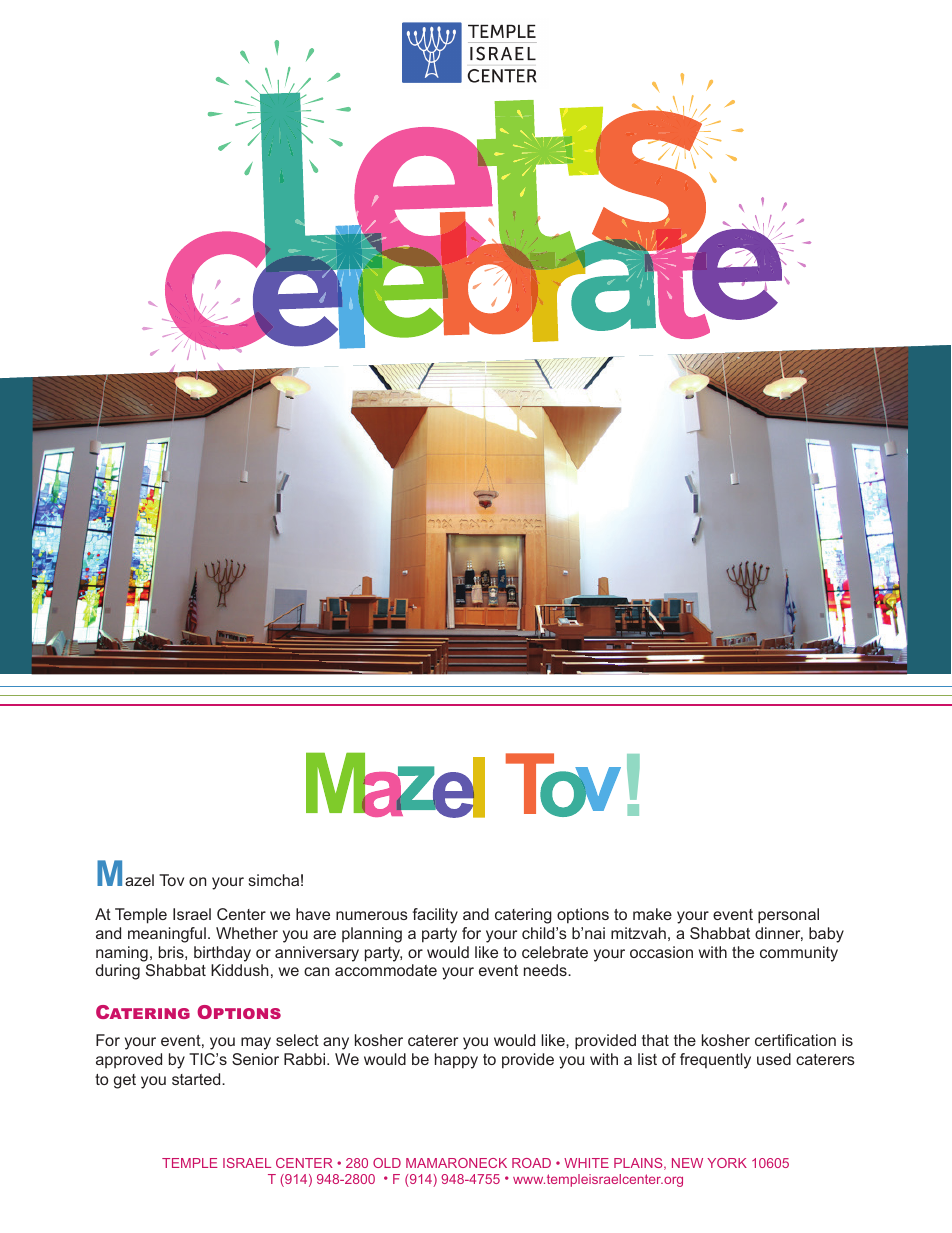 The width and height of the screenshot is (952, 1233). I want to click on Tov, so click(171, 880).
